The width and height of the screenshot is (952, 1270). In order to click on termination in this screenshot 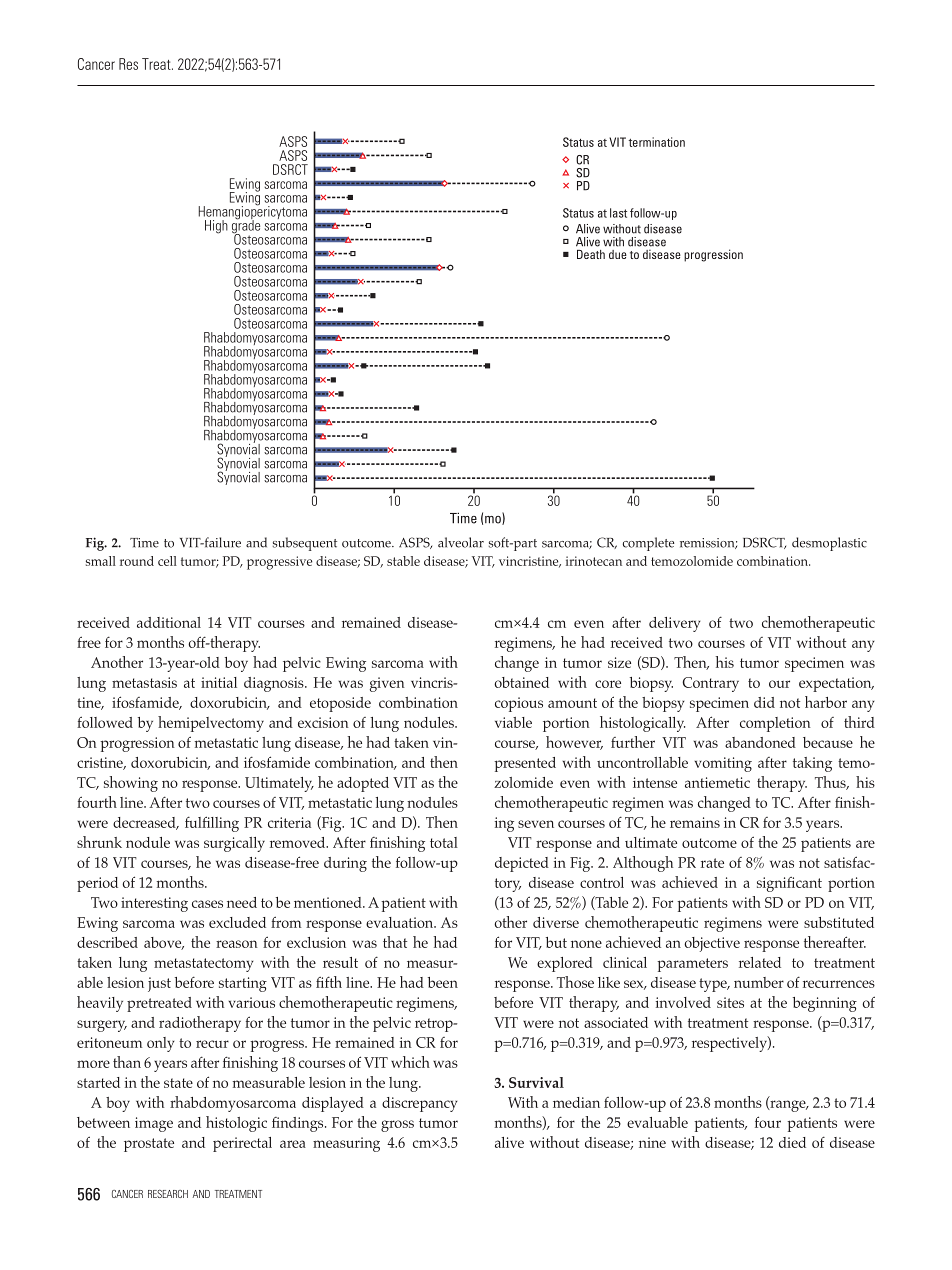, I will do `click(657, 142)`.
